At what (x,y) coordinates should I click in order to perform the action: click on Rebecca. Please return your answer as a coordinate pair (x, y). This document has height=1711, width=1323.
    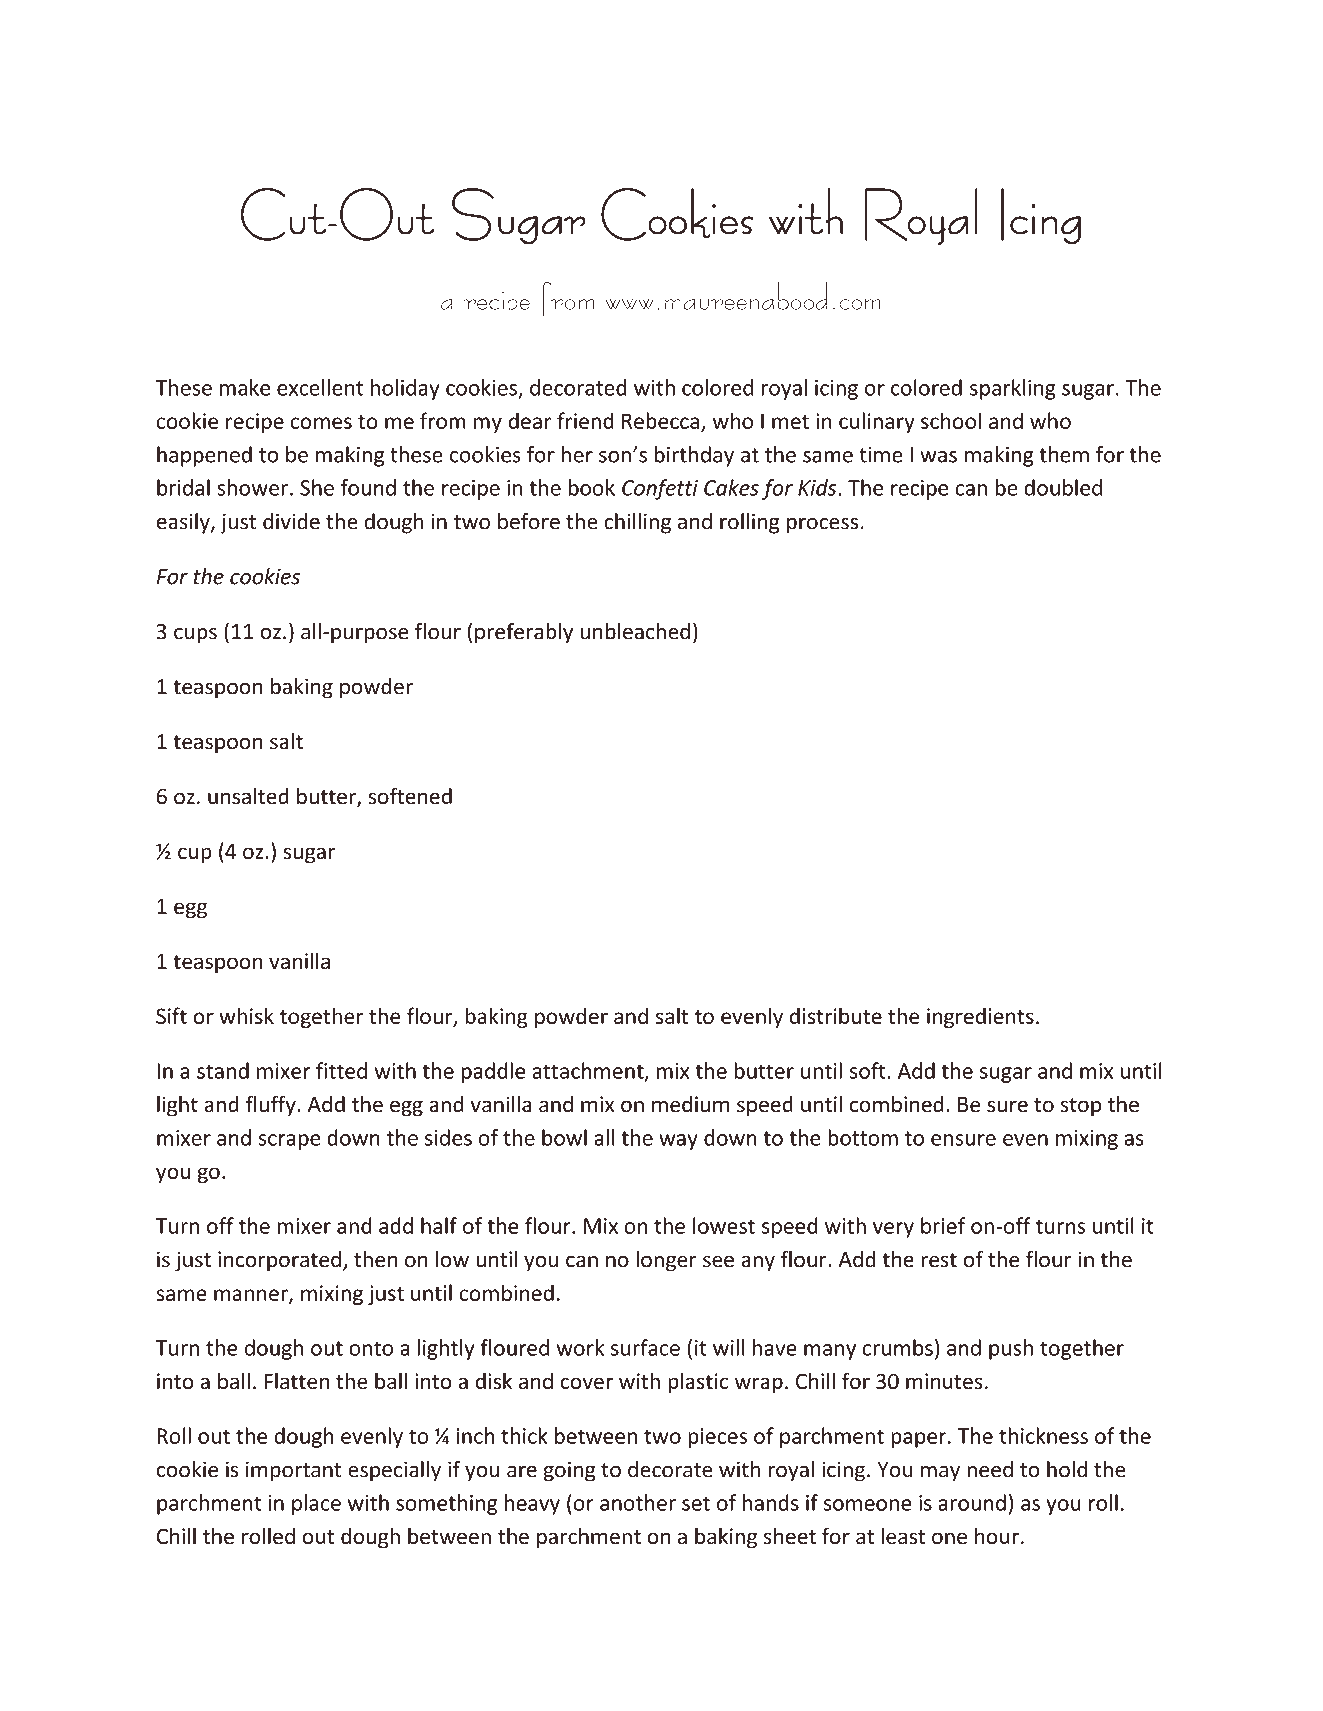
    Looking at the image, I should click on (660, 420).
